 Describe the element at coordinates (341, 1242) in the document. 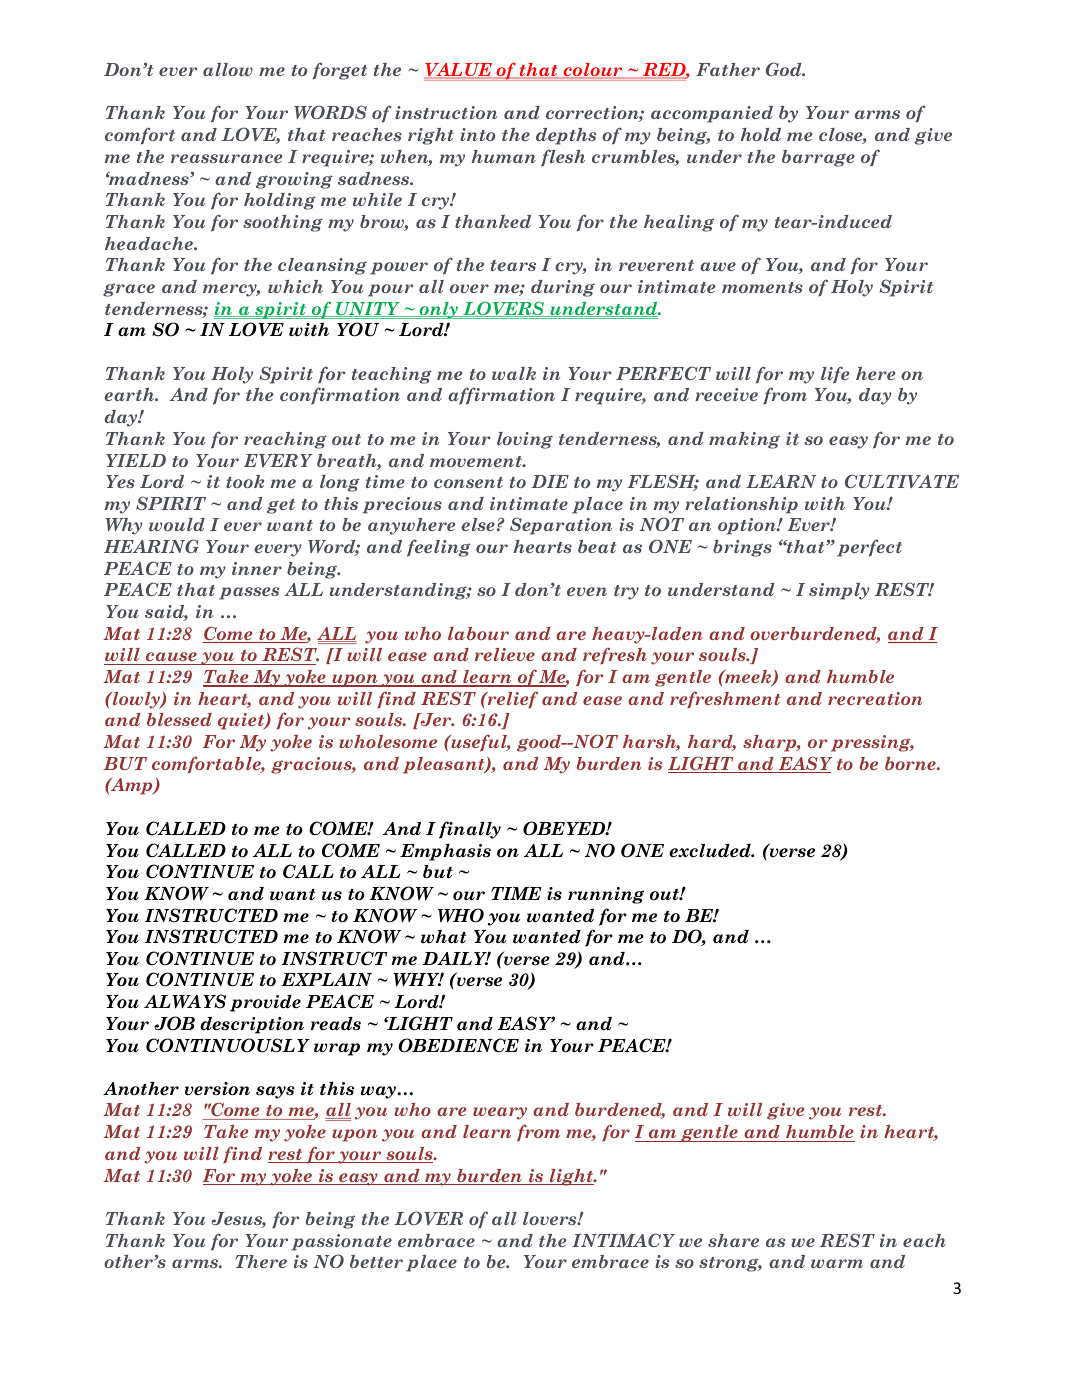

I see `passionate` at that location.
